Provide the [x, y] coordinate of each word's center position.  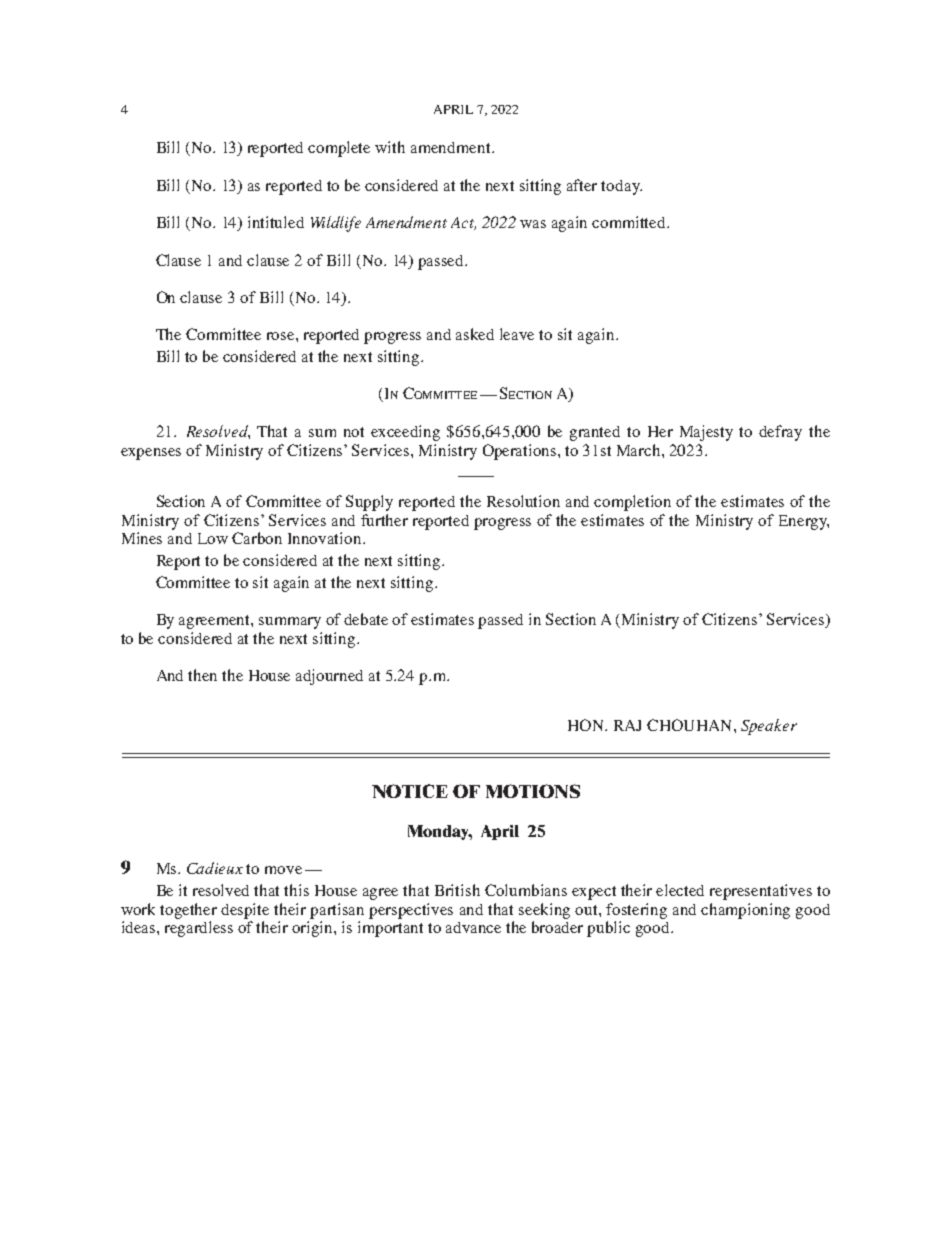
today [621, 187]
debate [366, 619]
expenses [151, 454]
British [457, 890]
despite [245, 911]
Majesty [706, 433]
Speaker [769, 727]
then [202, 675]
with [390, 147]
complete [339, 149]
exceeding [405, 433]
